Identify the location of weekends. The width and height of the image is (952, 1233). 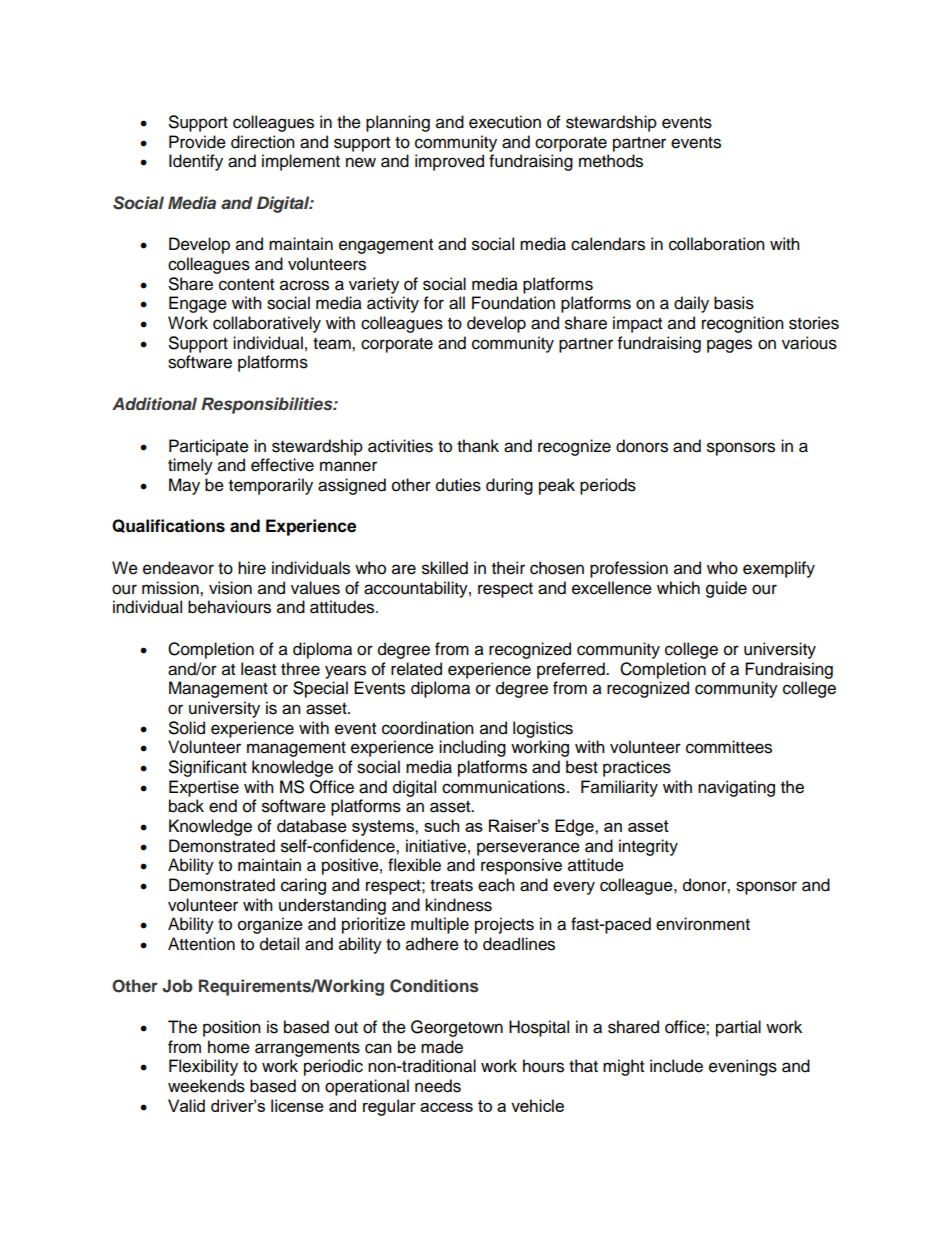
(206, 1086).
